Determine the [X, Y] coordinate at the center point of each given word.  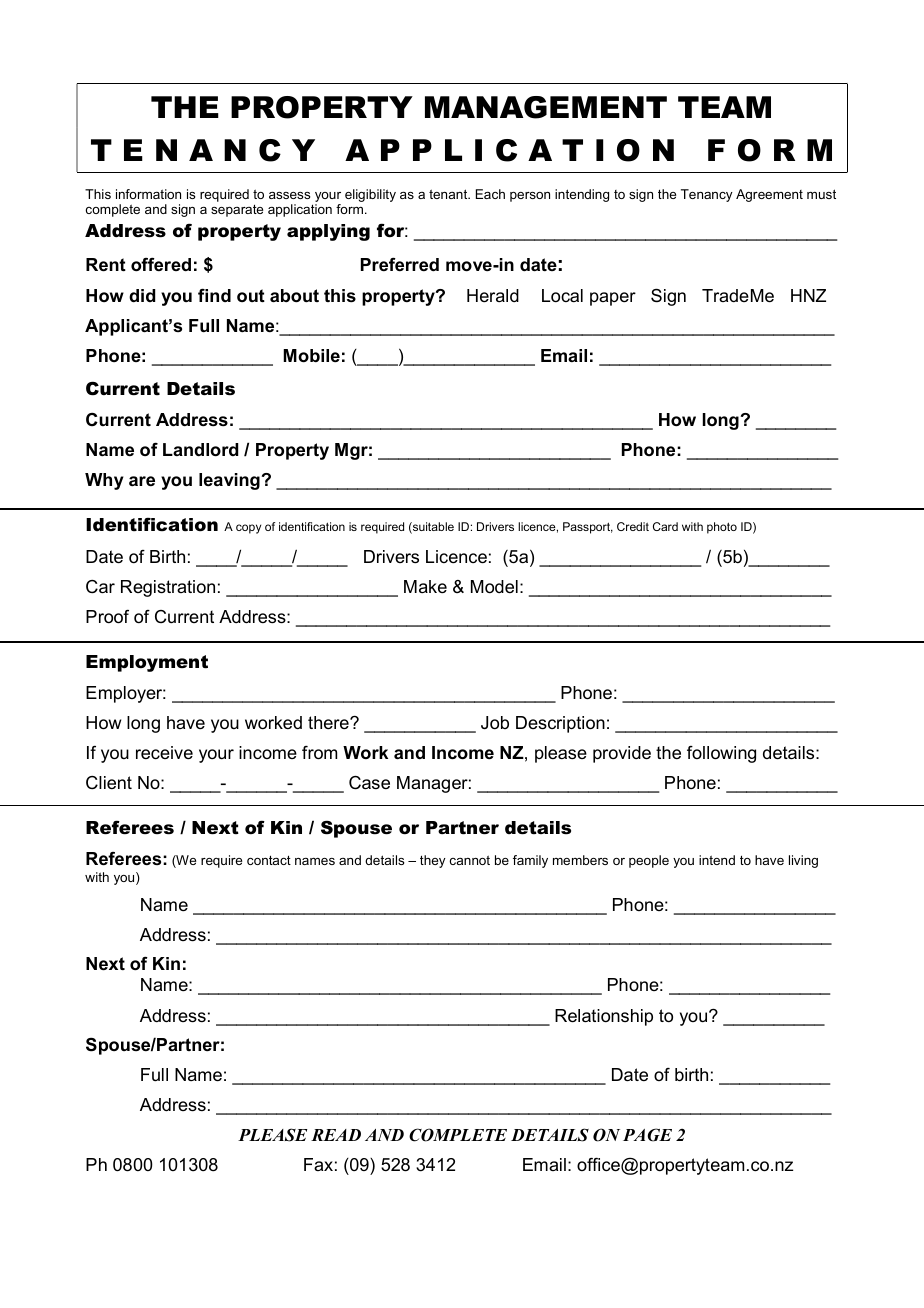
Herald [493, 295]
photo [722, 528]
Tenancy [707, 195]
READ [336, 1135]
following [721, 754]
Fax [318, 1164]
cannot [470, 860]
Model [494, 587]
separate [237, 210]
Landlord [200, 450]
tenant [449, 194]
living [803, 861]
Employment [147, 663]
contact [269, 860]
